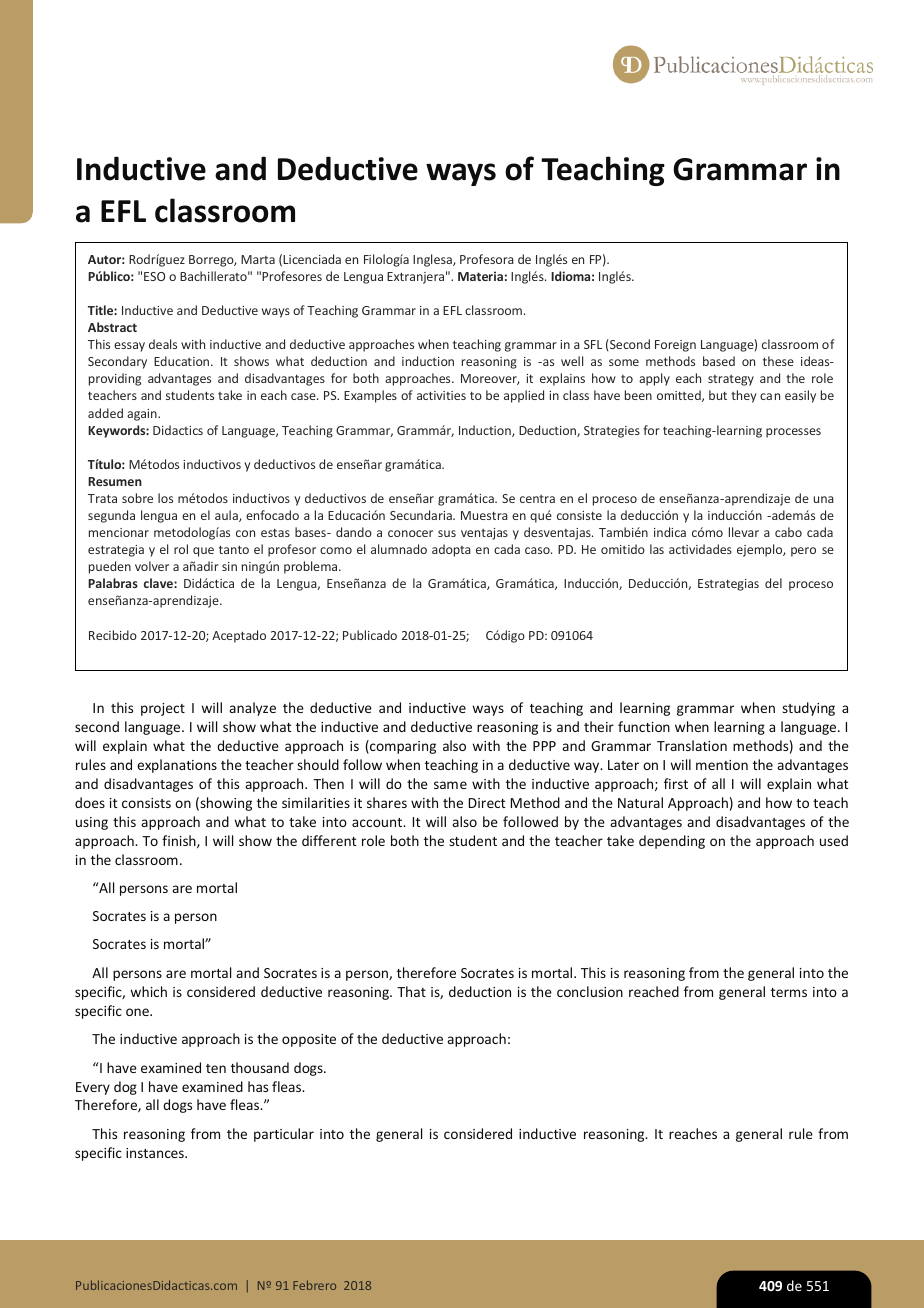  I want to click on Direct, so click(487, 803).
